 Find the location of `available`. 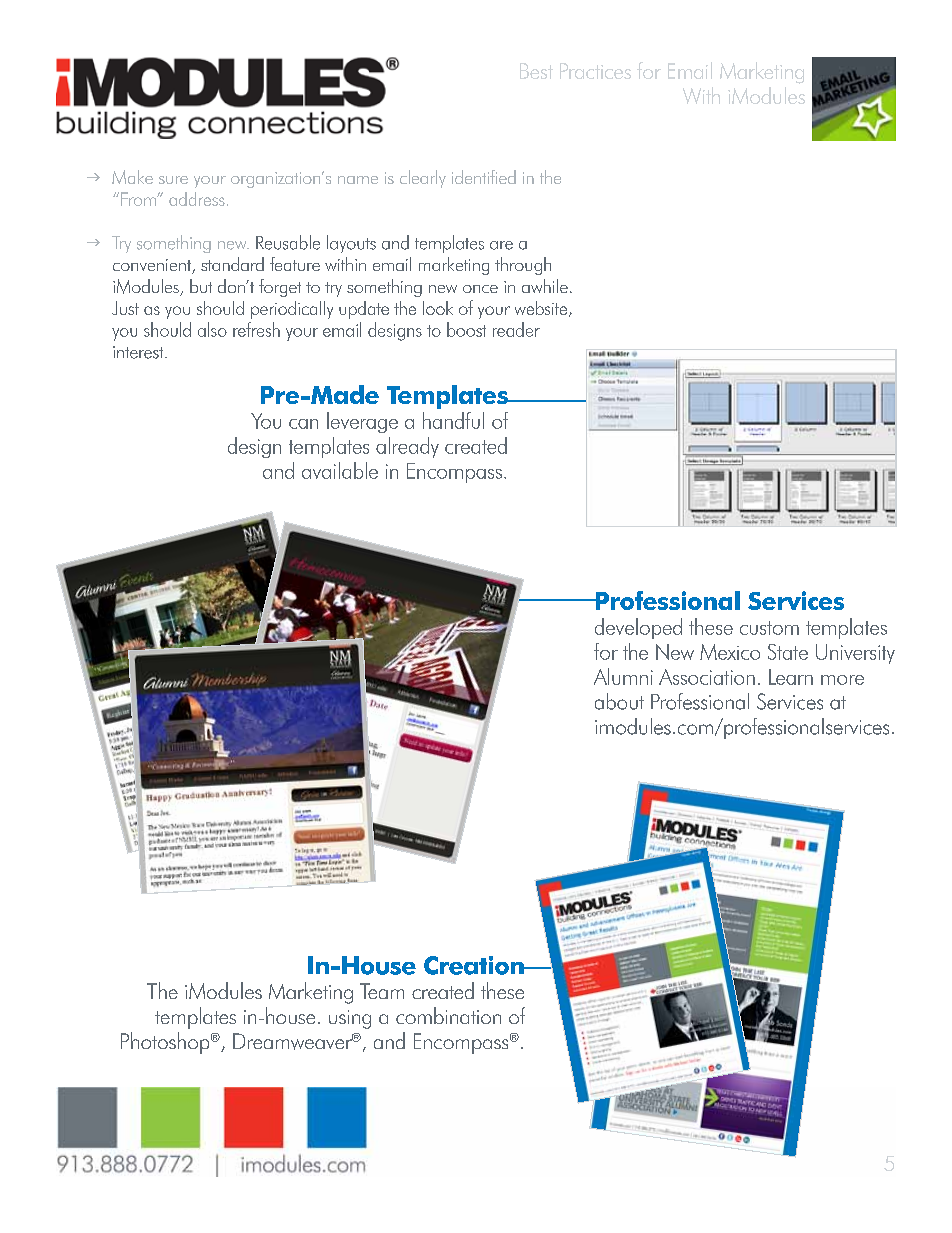

available is located at coordinates (340, 470).
